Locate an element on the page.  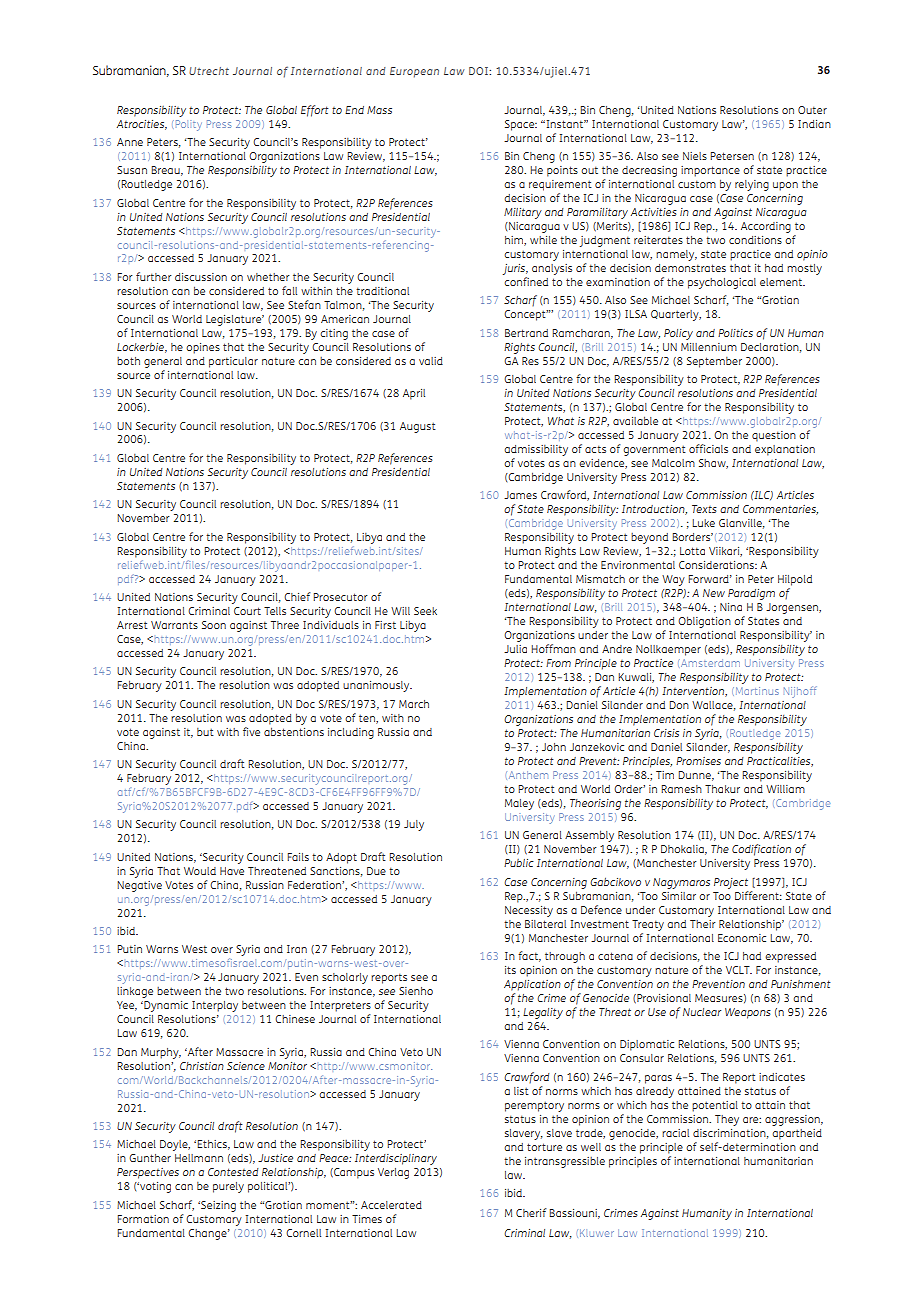
Accelerated is located at coordinates (391, 1205).
